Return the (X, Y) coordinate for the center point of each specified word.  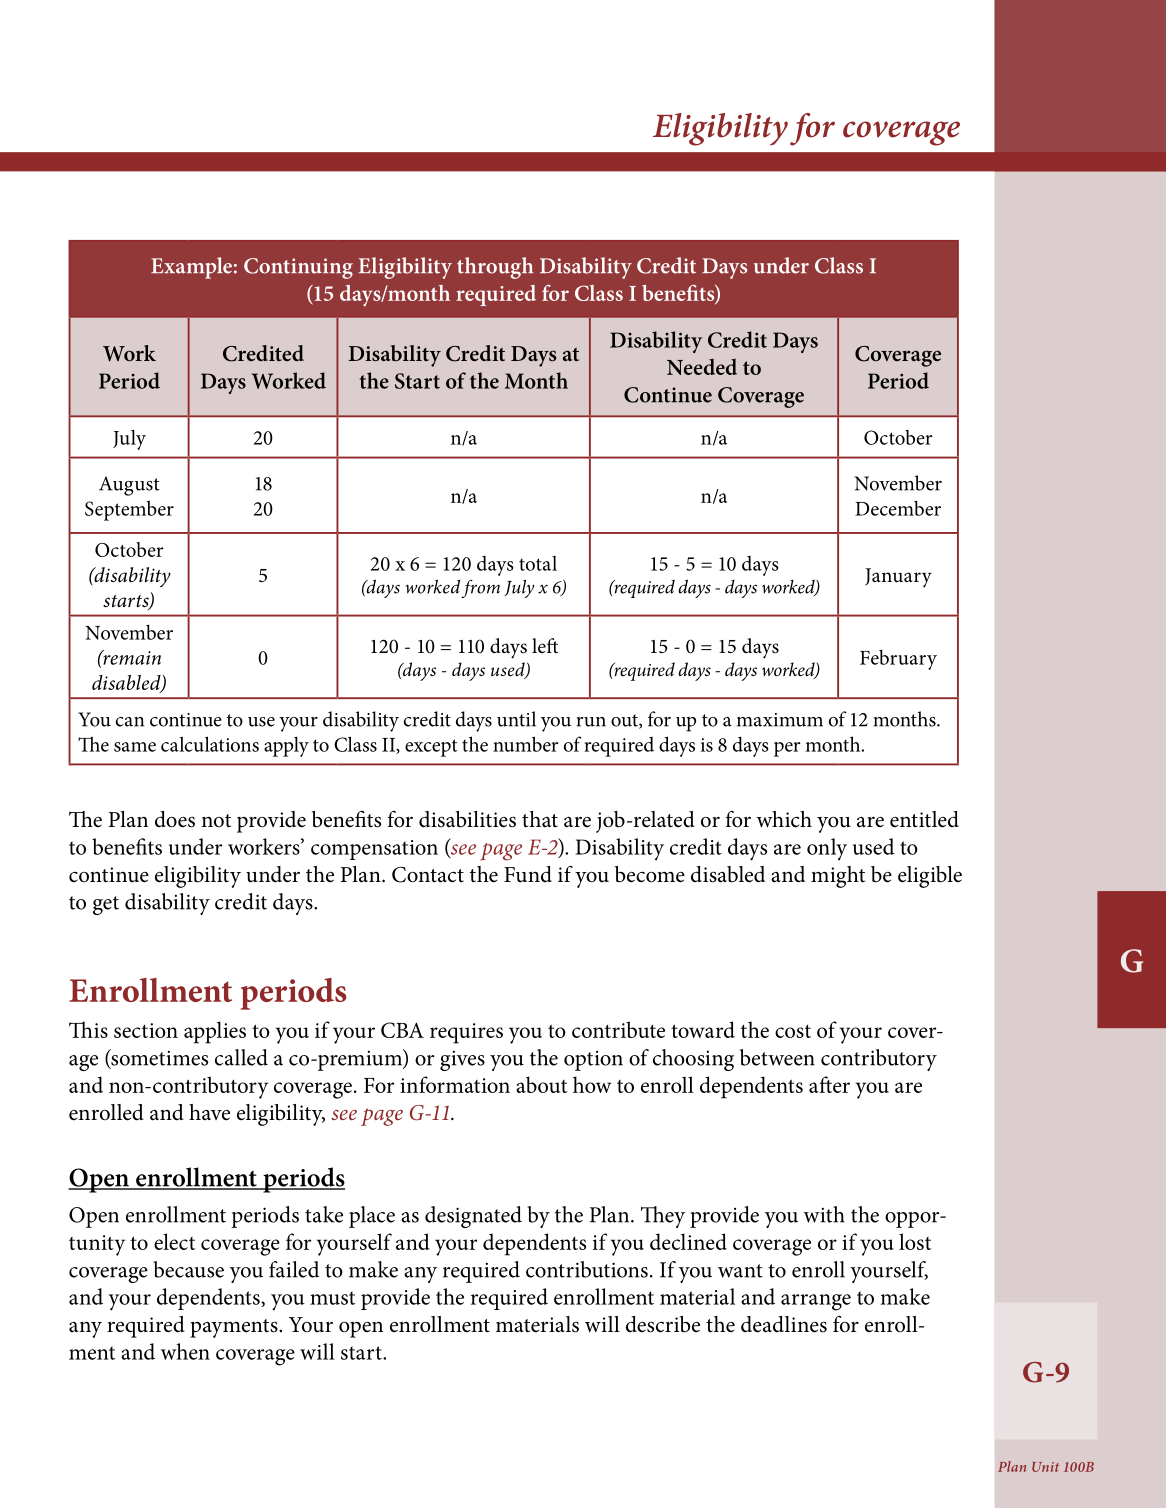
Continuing (298, 268)
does (175, 819)
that (540, 819)
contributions (587, 1269)
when (185, 1351)
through (495, 268)
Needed (702, 367)
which (784, 819)
